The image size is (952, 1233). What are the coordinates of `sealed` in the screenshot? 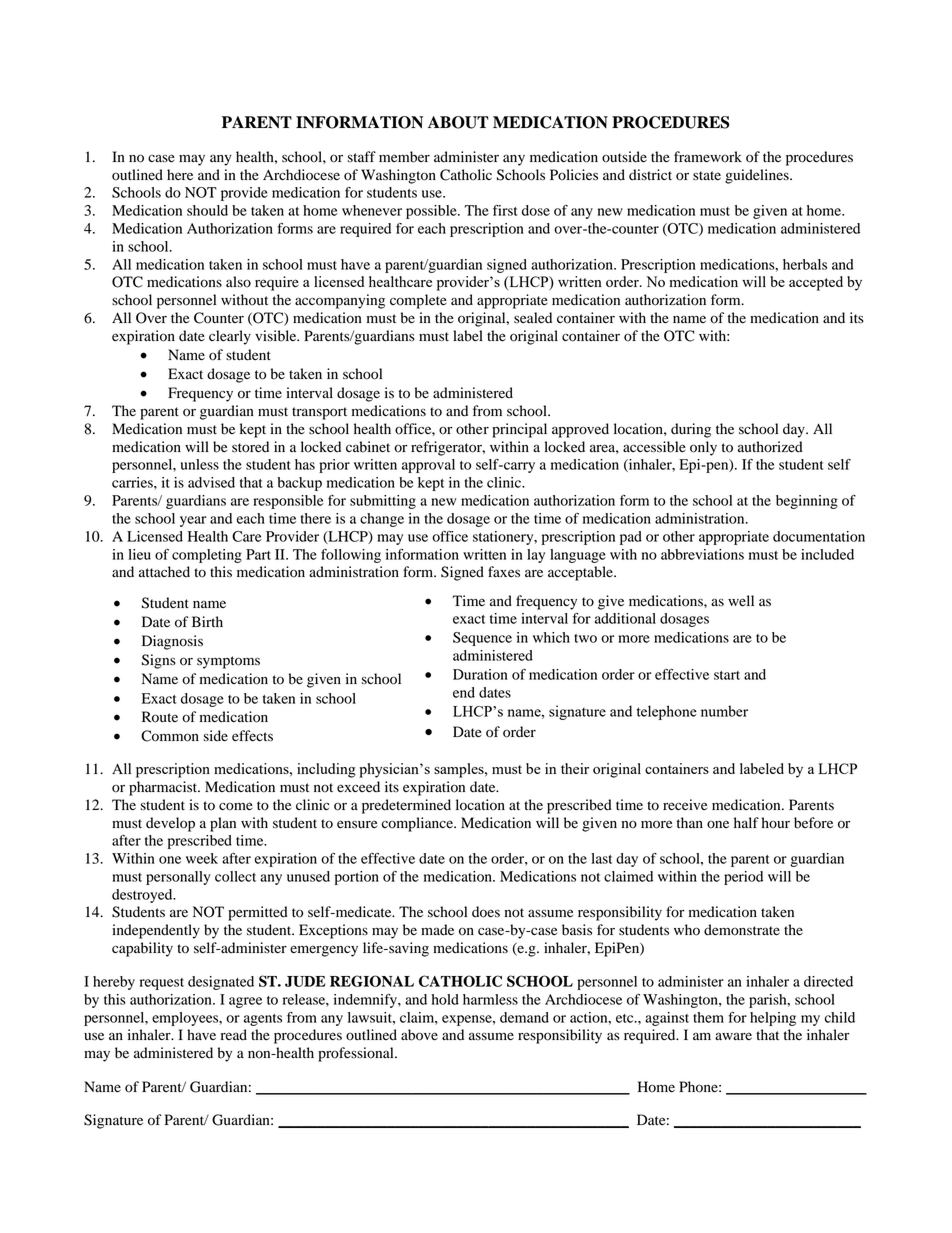 It's located at (533, 318).
